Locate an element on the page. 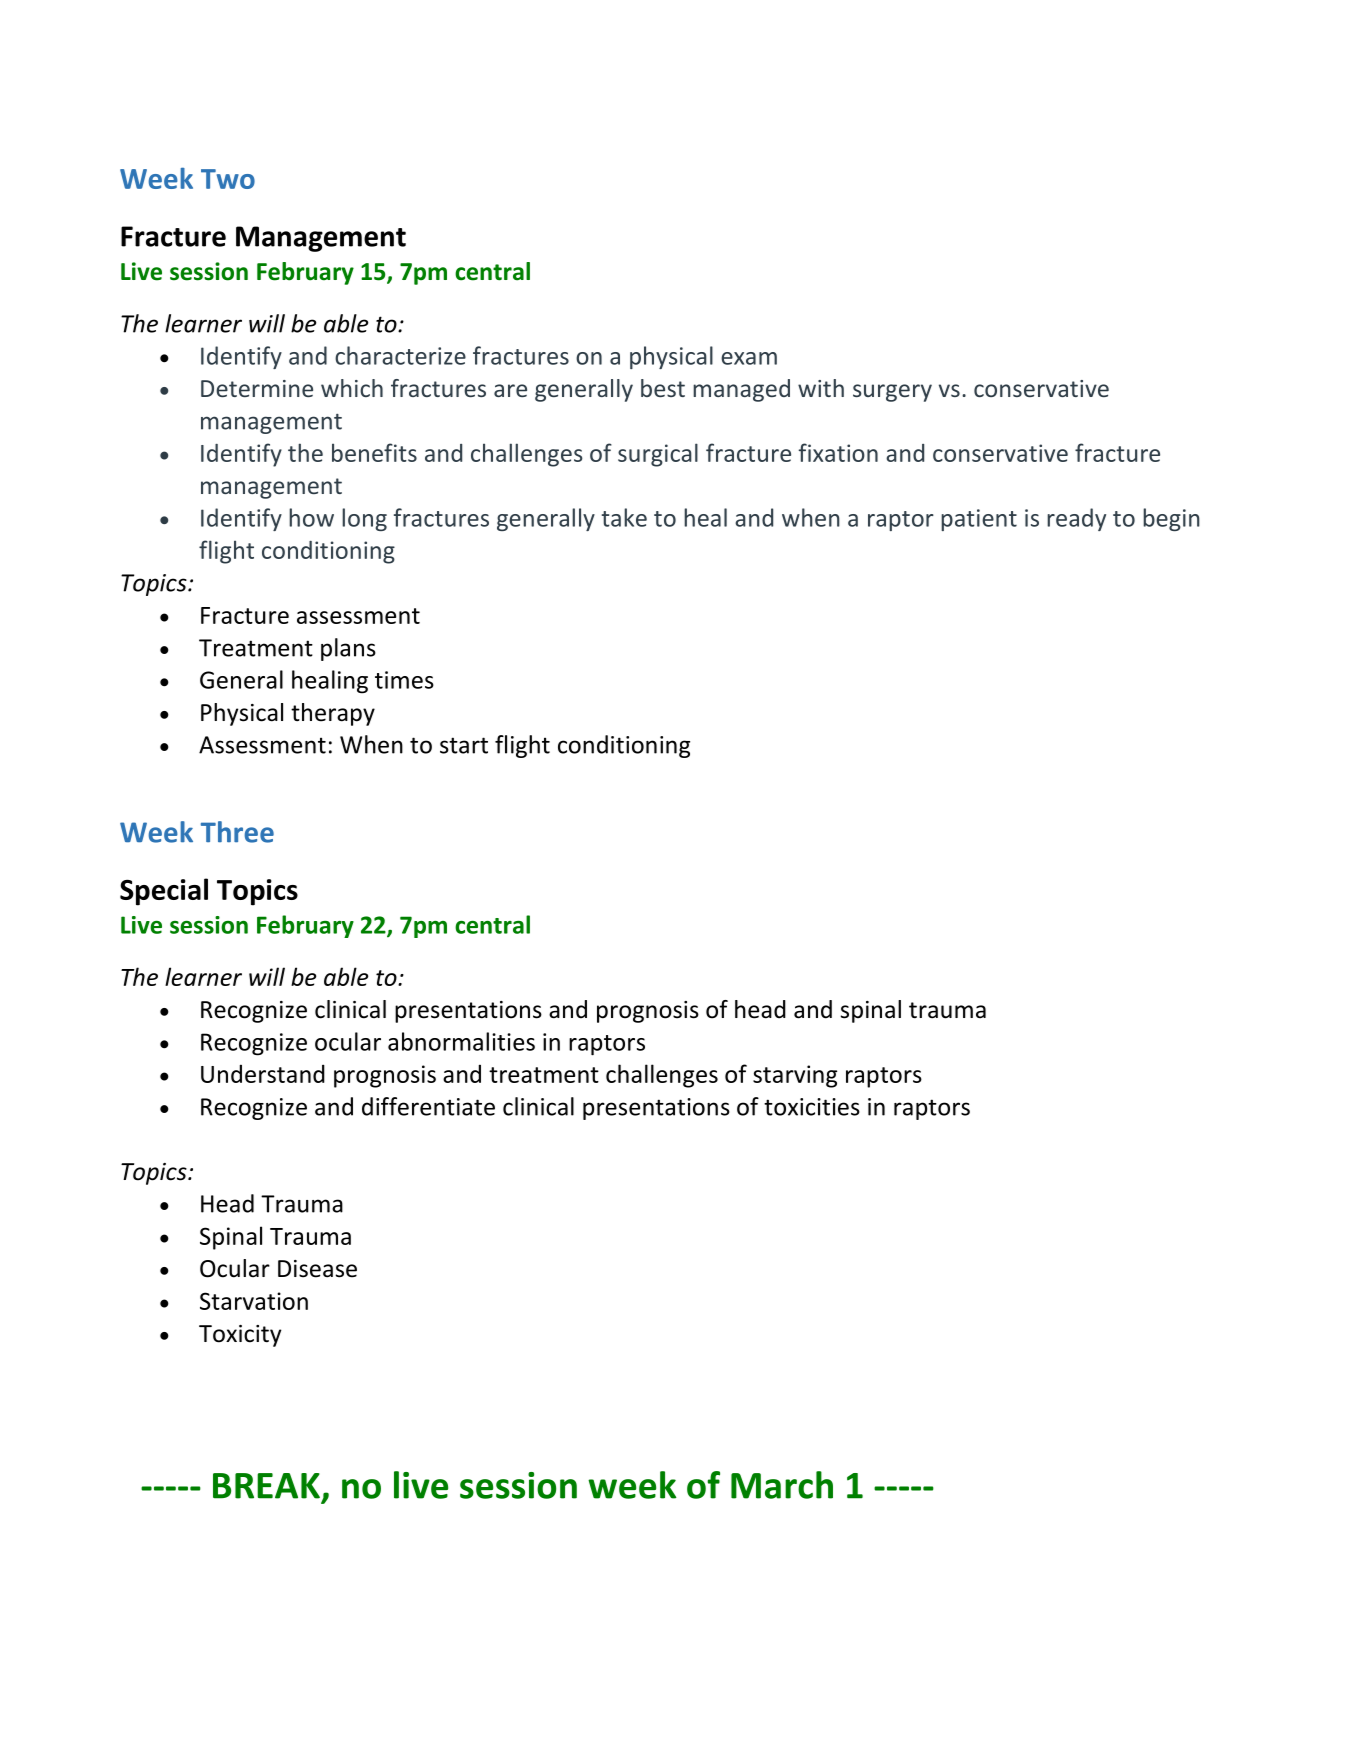  toxicities is located at coordinates (812, 1107).
